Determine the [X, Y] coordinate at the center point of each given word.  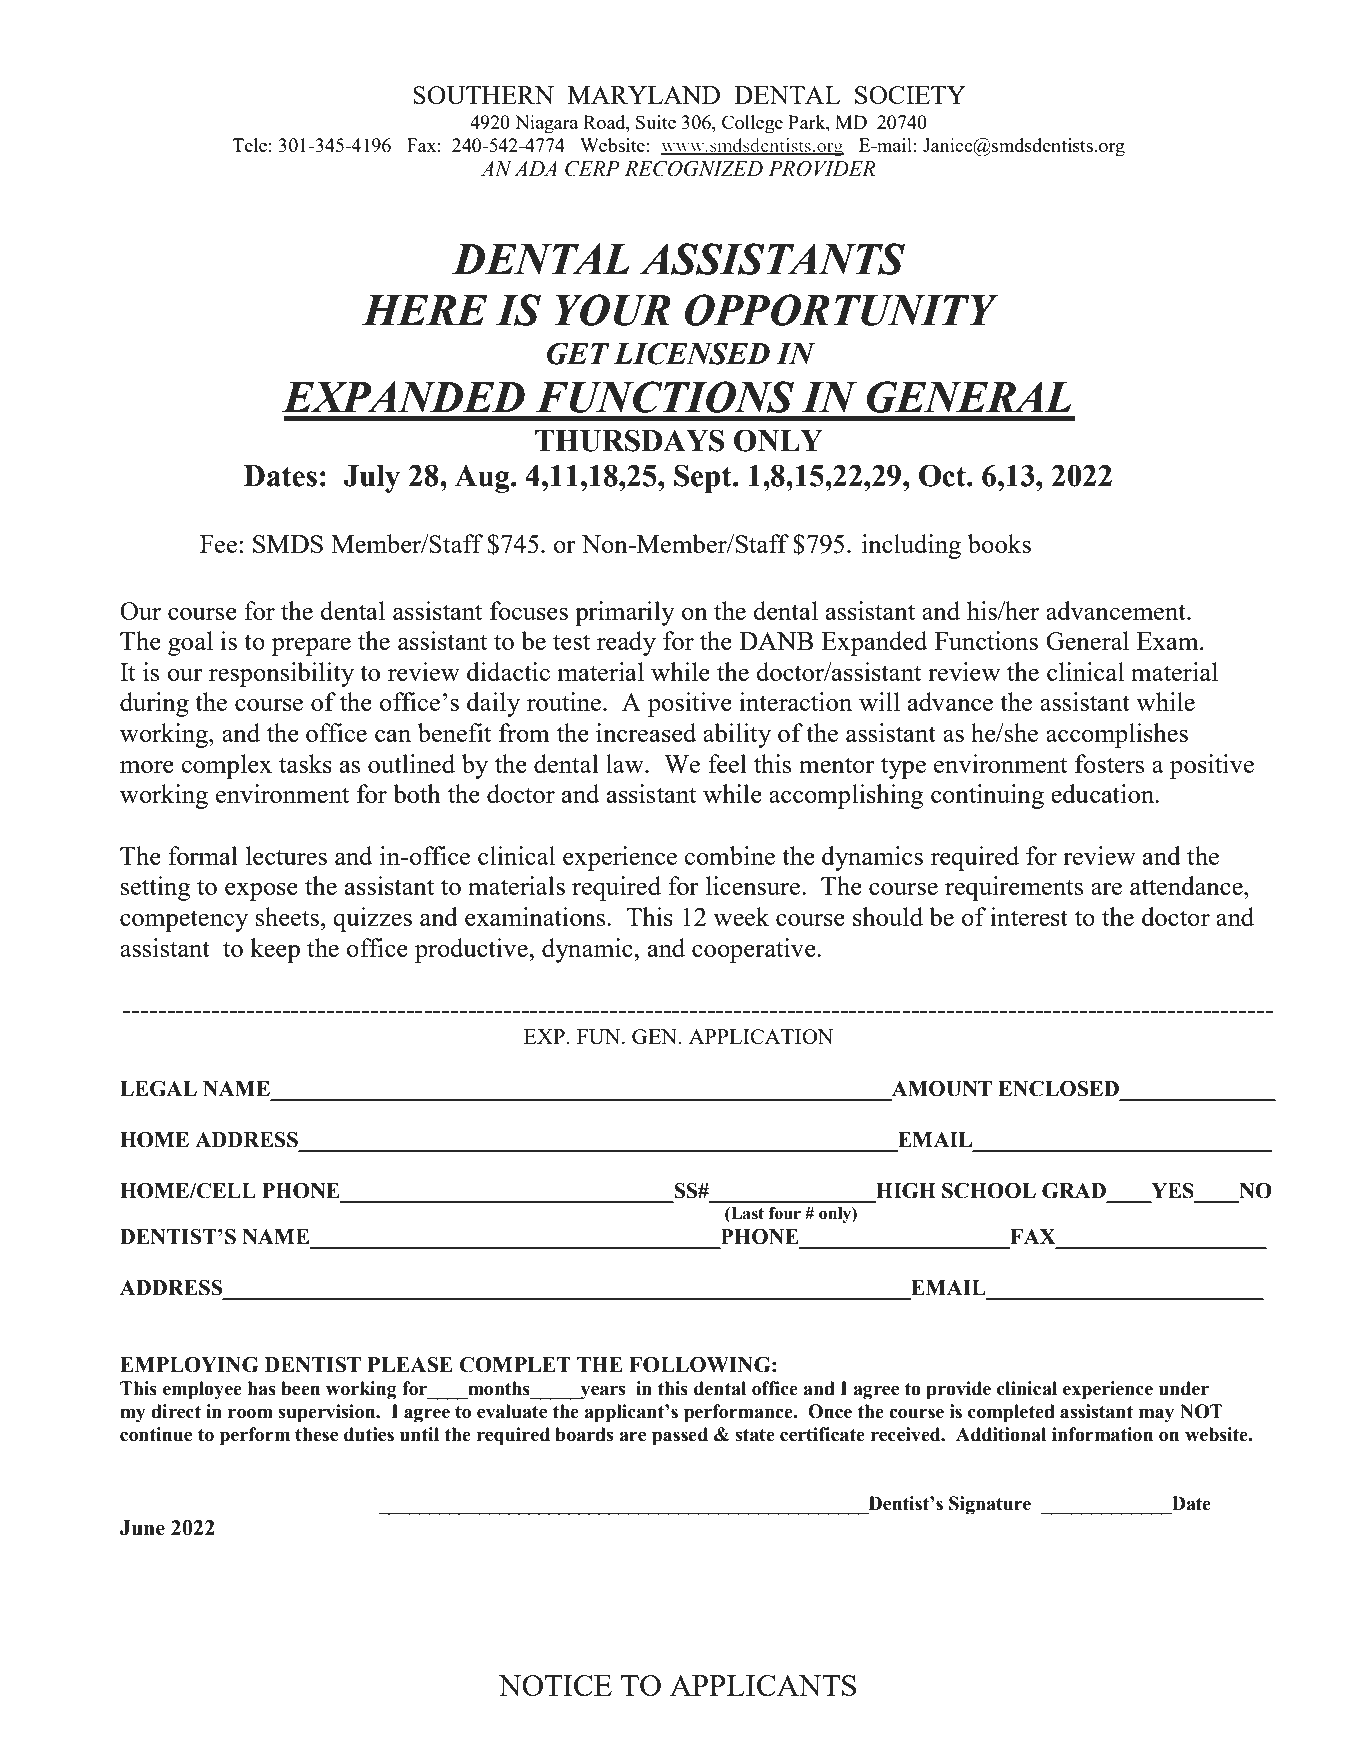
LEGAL [158, 1089]
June [142, 1528]
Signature [990, 1505]
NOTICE [555, 1685]
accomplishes [1117, 735]
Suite [656, 122]
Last [746, 1214]
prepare [311, 647]
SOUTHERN [483, 95]
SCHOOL [989, 1191]
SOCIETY [910, 95]
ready [626, 643]
